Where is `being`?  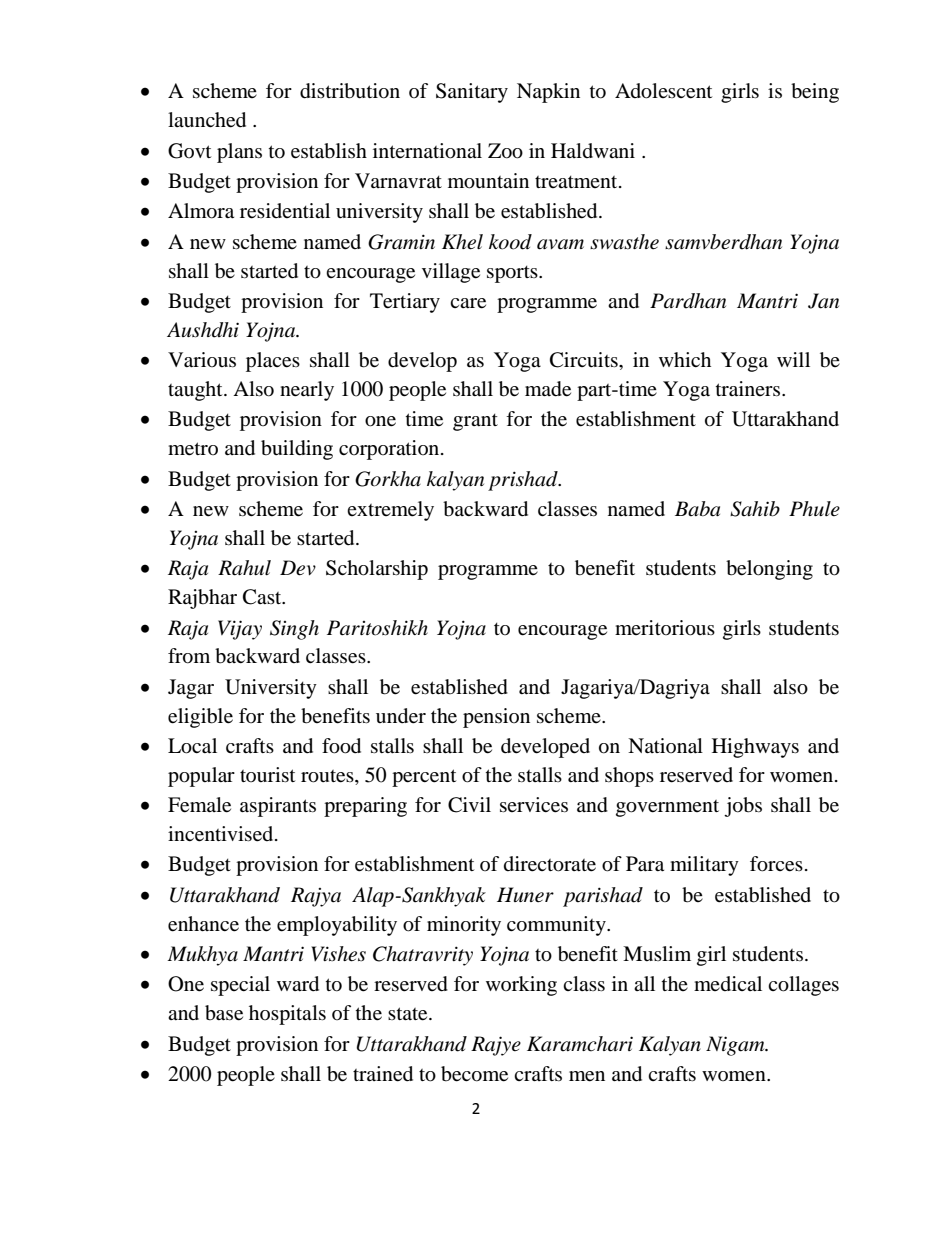 being is located at coordinates (815, 93).
